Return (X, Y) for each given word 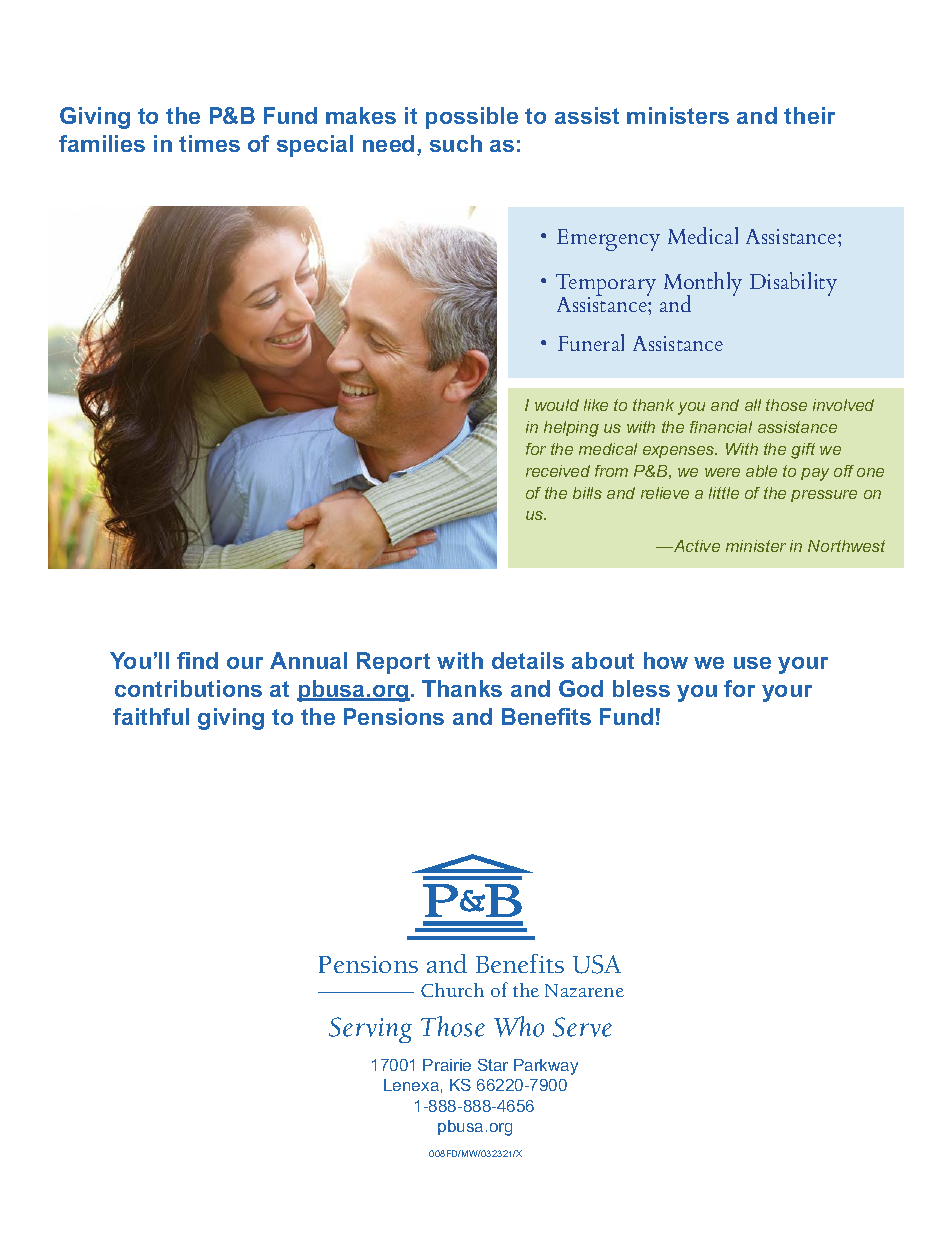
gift (803, 451)
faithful (151, 716)
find (197, 660)
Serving (370, 1030)
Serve (582, 1027)
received (558, 471)
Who (519, 1026)
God (581, 688)
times (209, 143)
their (809, 115)
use (752, 663)
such (456, 143)
